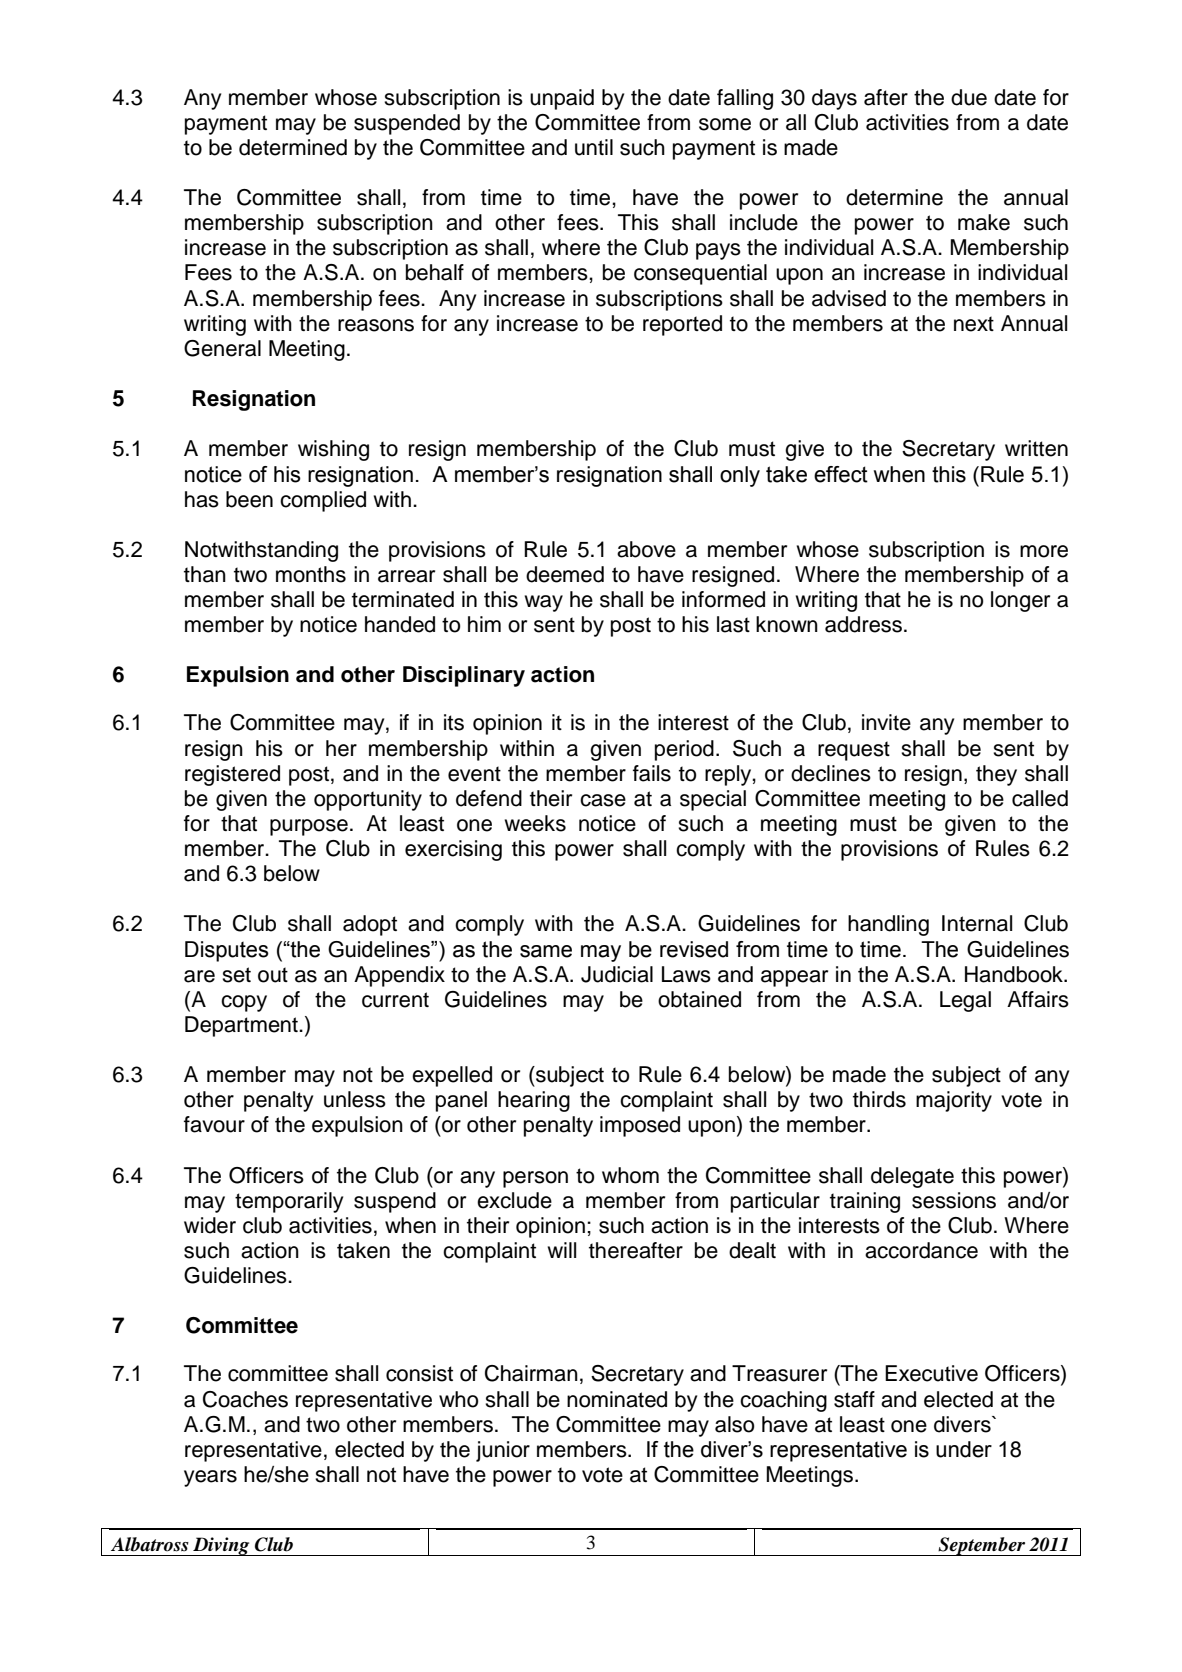  Describe the element at coordinates (289, 1202) in the screenshot. I see `temporarily` at that location.
